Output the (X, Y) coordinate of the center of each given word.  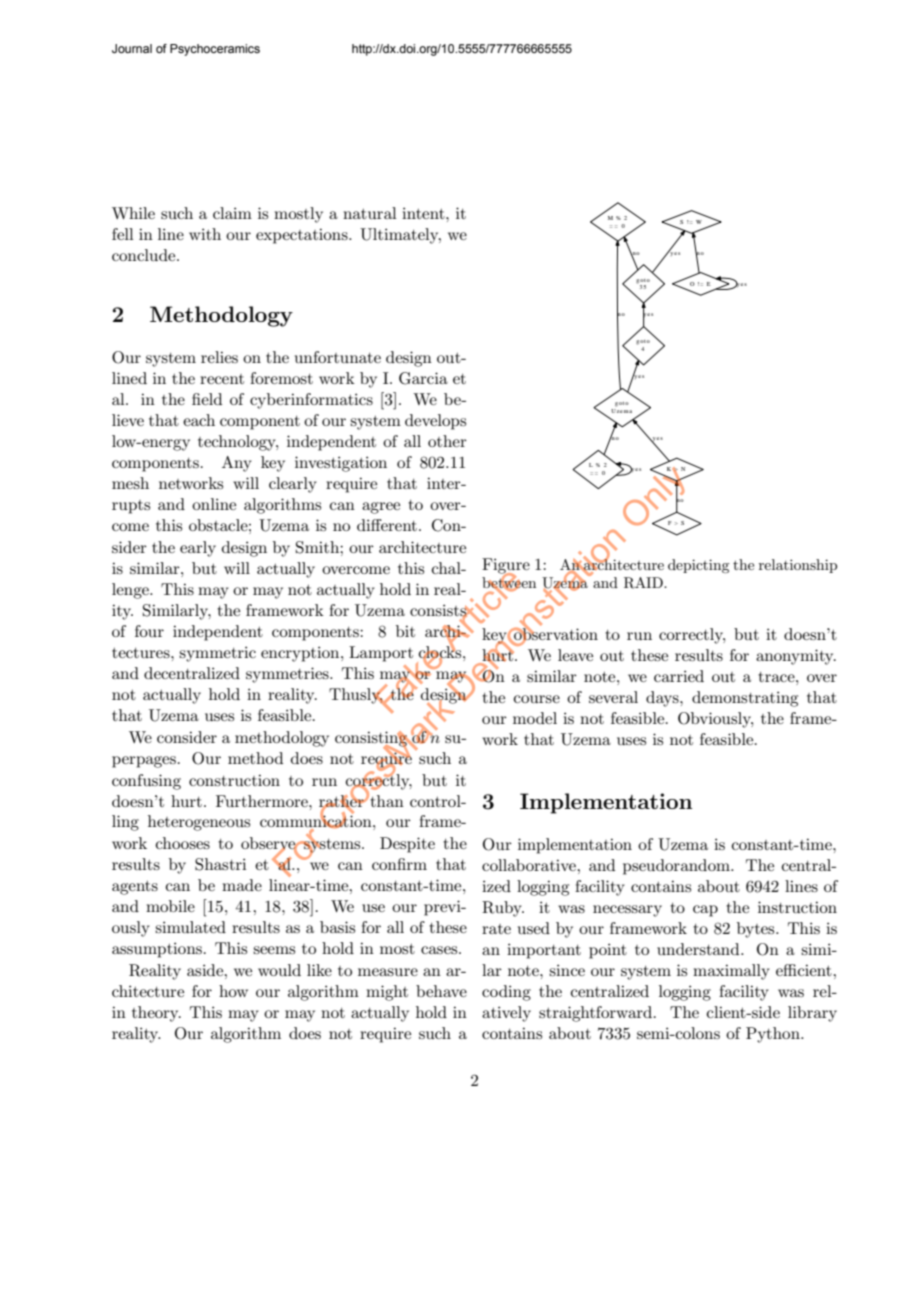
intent (424, 213)
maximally (731, 972)
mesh (130, 483)
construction (234, 780)
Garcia (423, 378)
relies (219, 357)
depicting (698, 566)
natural (370, 213)
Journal (132, 48)
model (535, 718)
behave (441, 991)
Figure (506, 567)
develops (435, 422)
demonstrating (745, 699)
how (233, 991)
